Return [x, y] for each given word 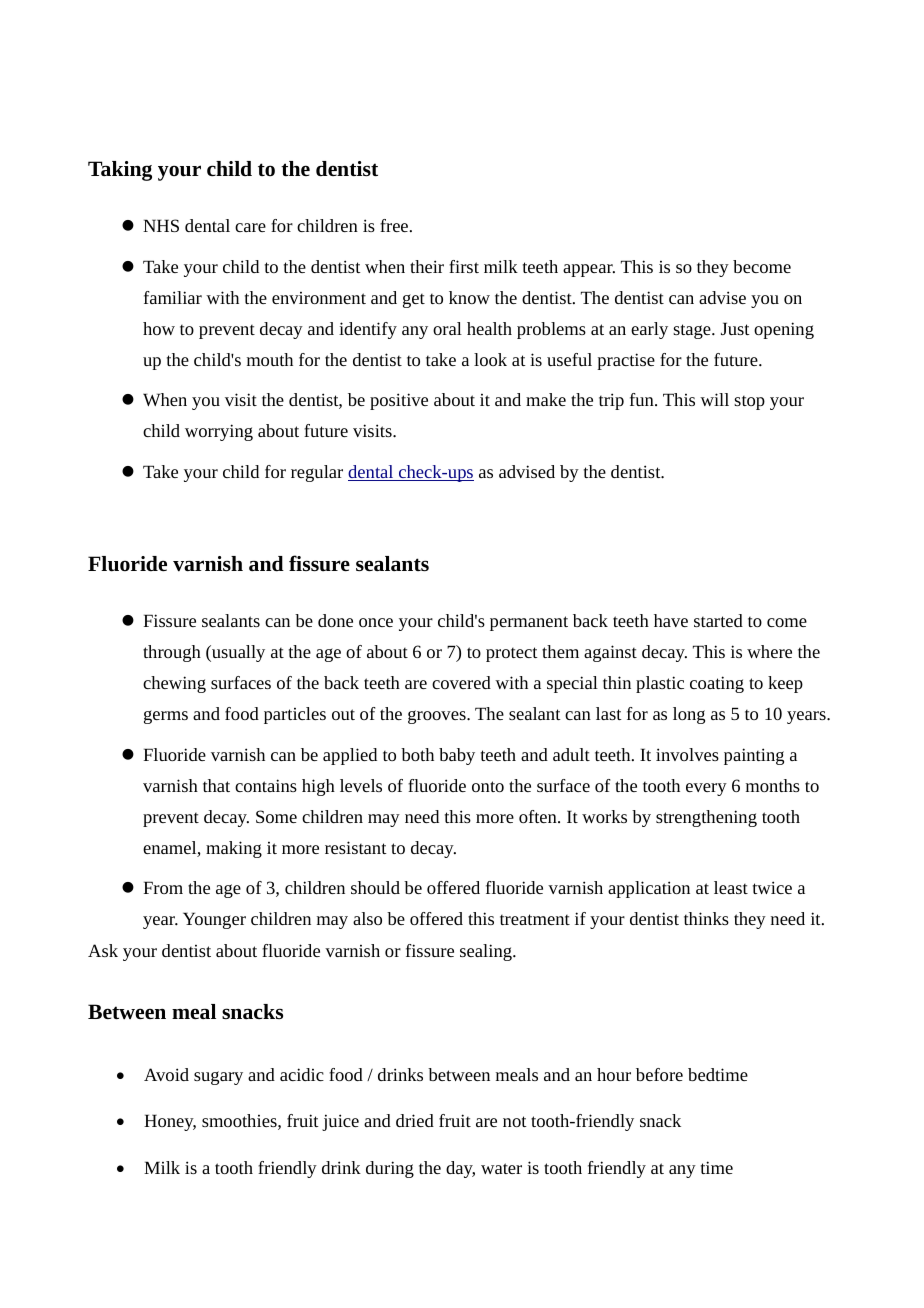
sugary [218, 1078]
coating [717, 684]
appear [589, 270]
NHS [161, 225]
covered [461, 682]
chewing [174, 684]
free [395, 225]
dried [415, 1120]
